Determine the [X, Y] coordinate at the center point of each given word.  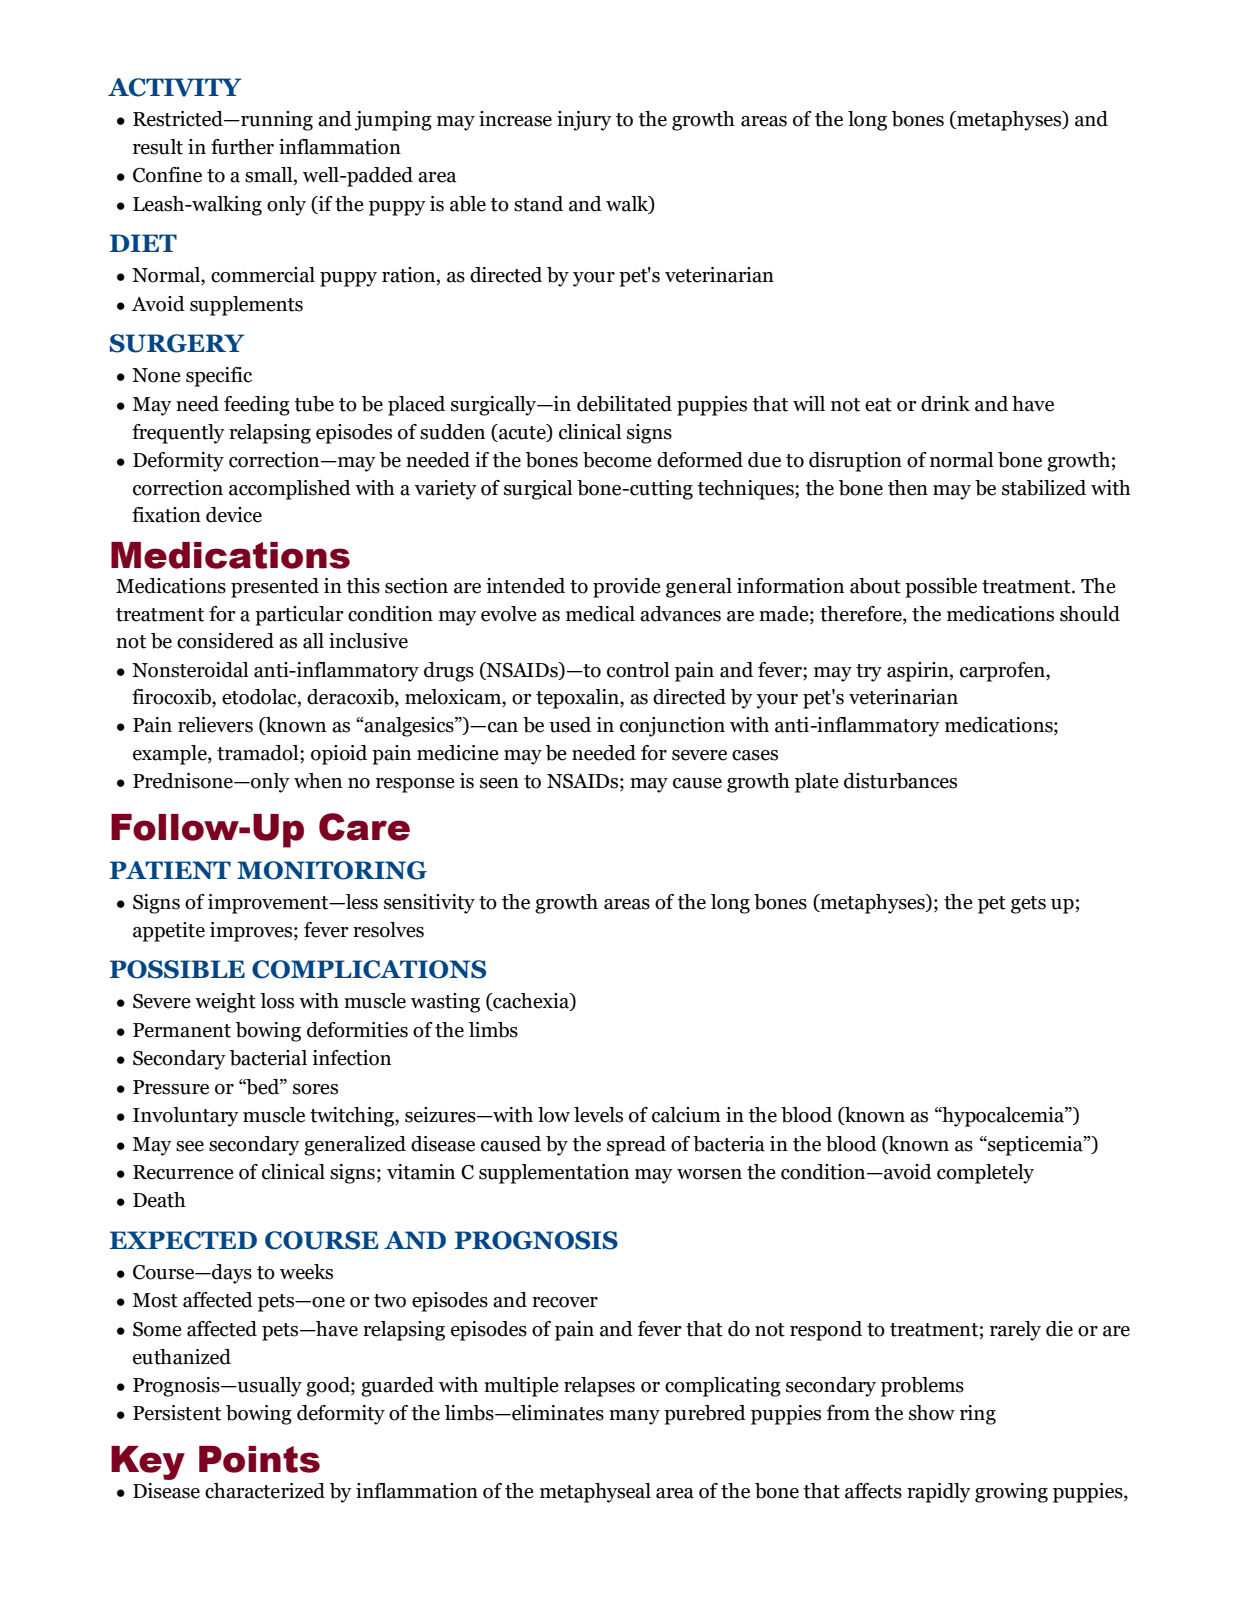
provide [627, 588]
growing [1011, 1493]
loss [277, 1001]
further [242, 147]
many [634, 1417]
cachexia [531, 1002]
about [875, 586]
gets [1028, 905]
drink [945, 404]
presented [275, 588]
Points [259, 1459]
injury [584, 121]
